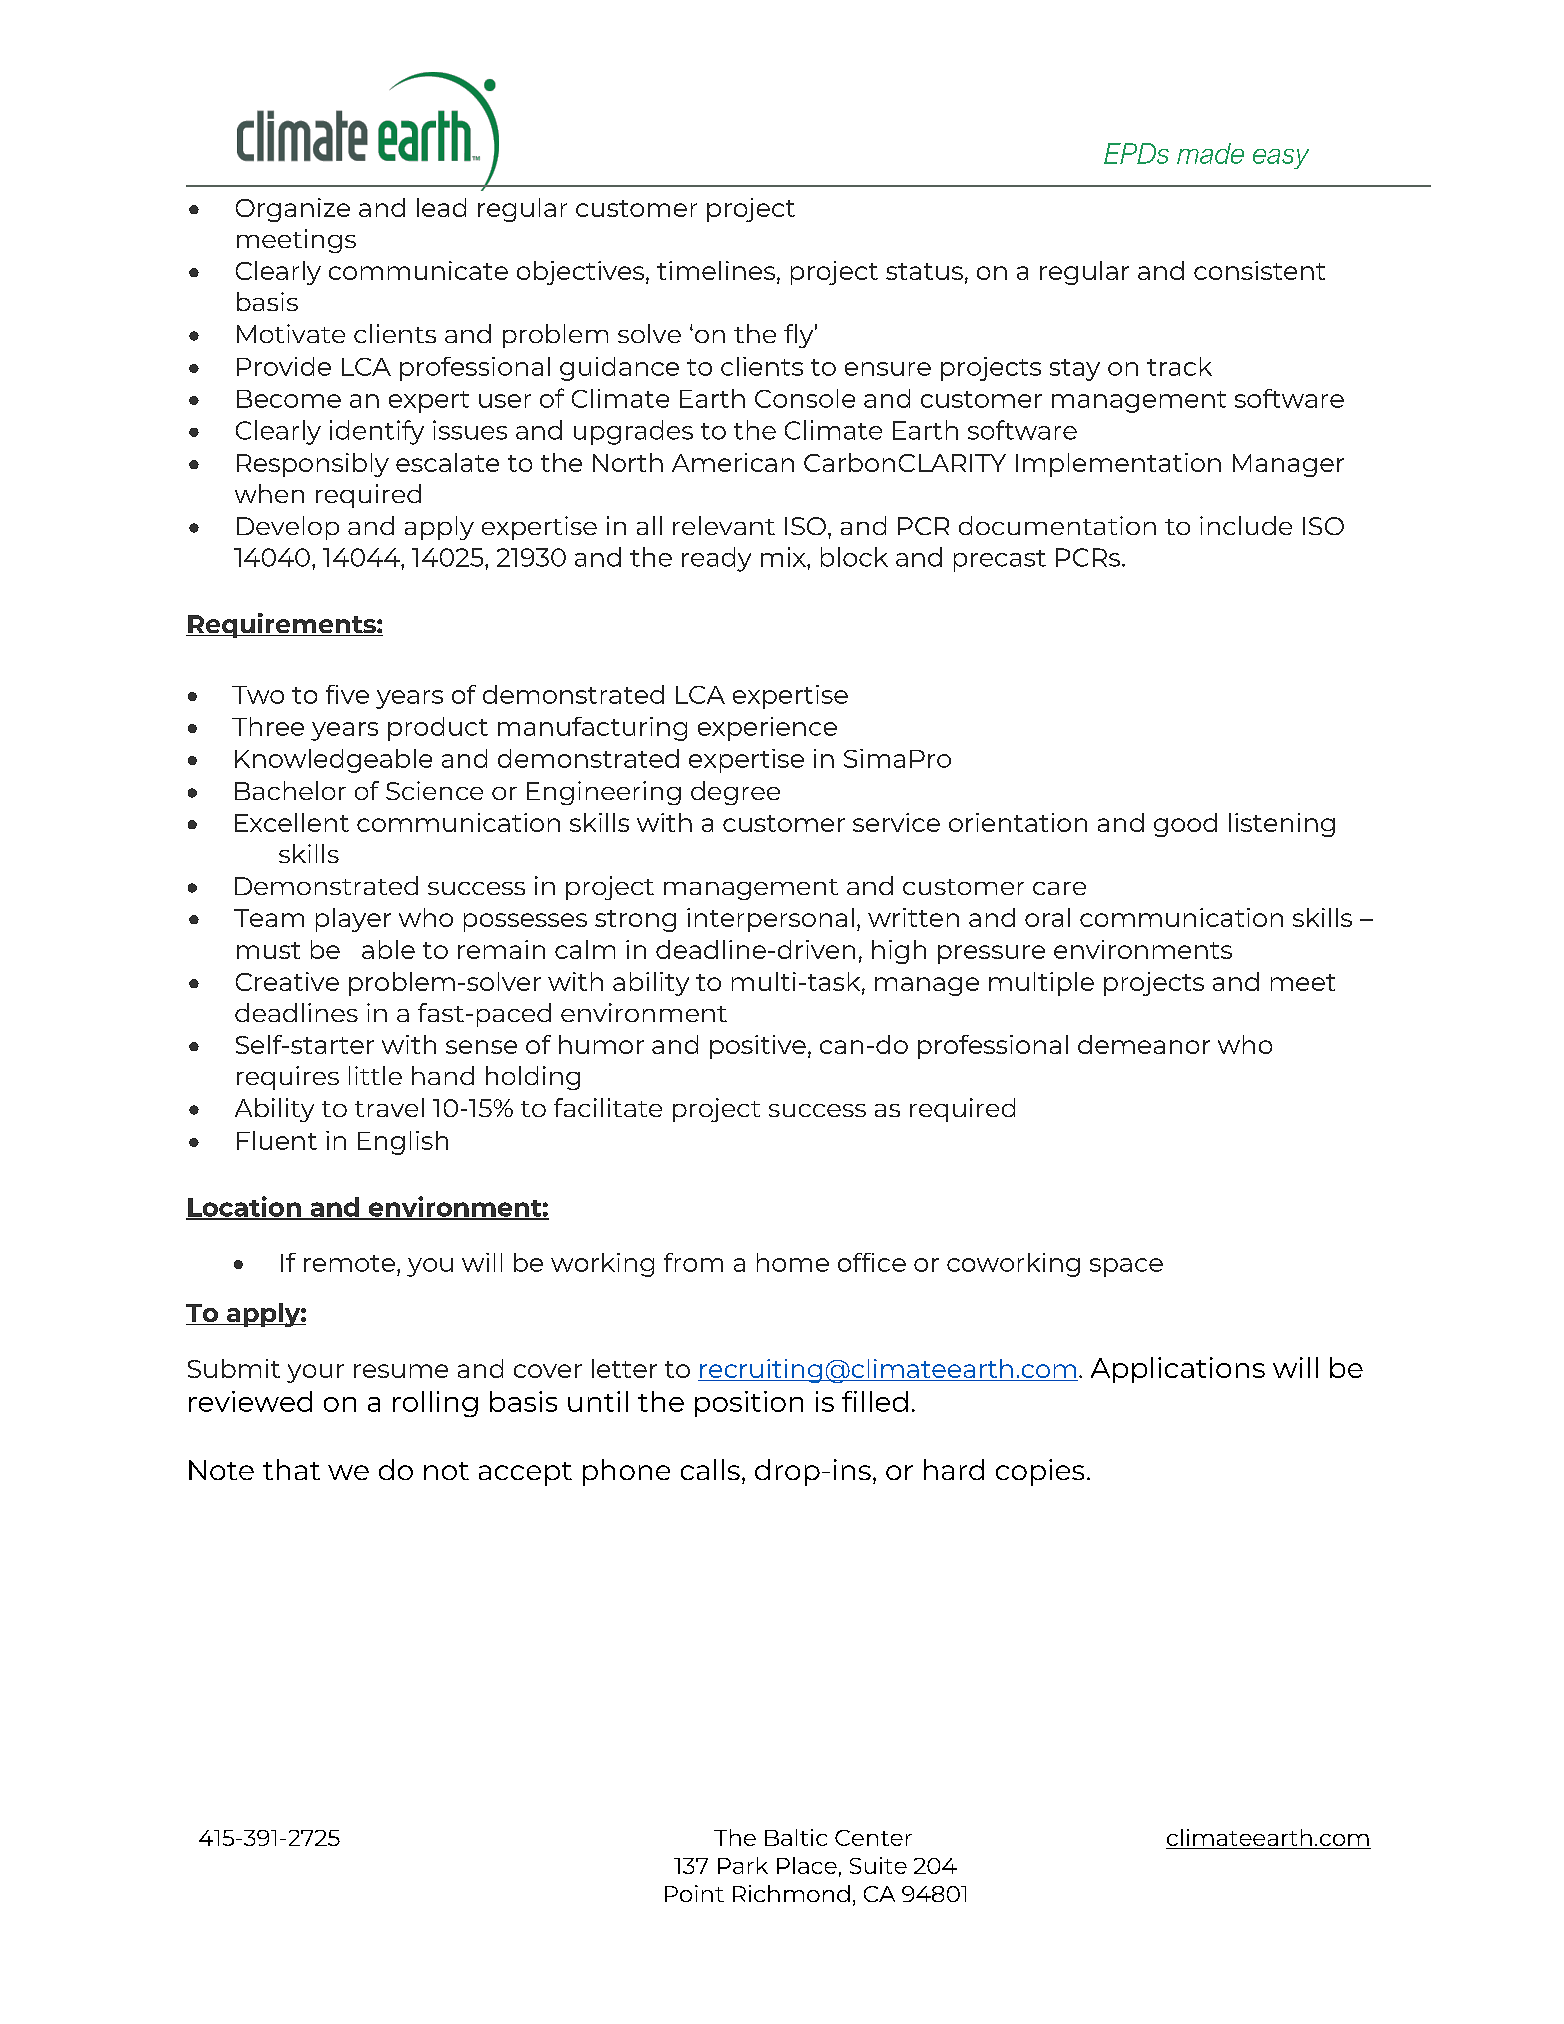 The height and width of the document is (2024, 1564). I want to click on timelines, so click(717, 272).
